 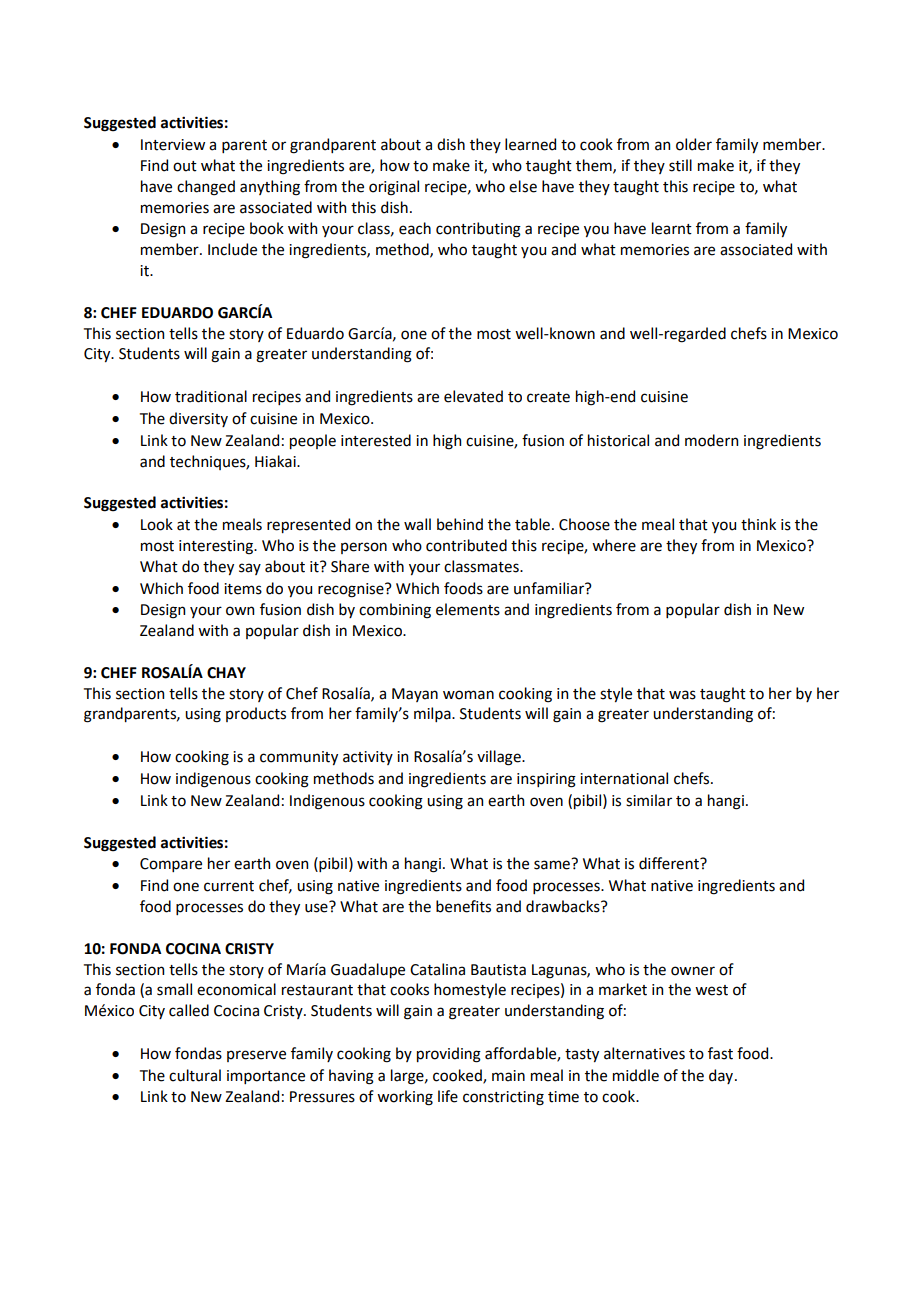 What do you see at coordinates (680, 165) in the screenshot?
I see `still` at bounding box center [680, 165].
